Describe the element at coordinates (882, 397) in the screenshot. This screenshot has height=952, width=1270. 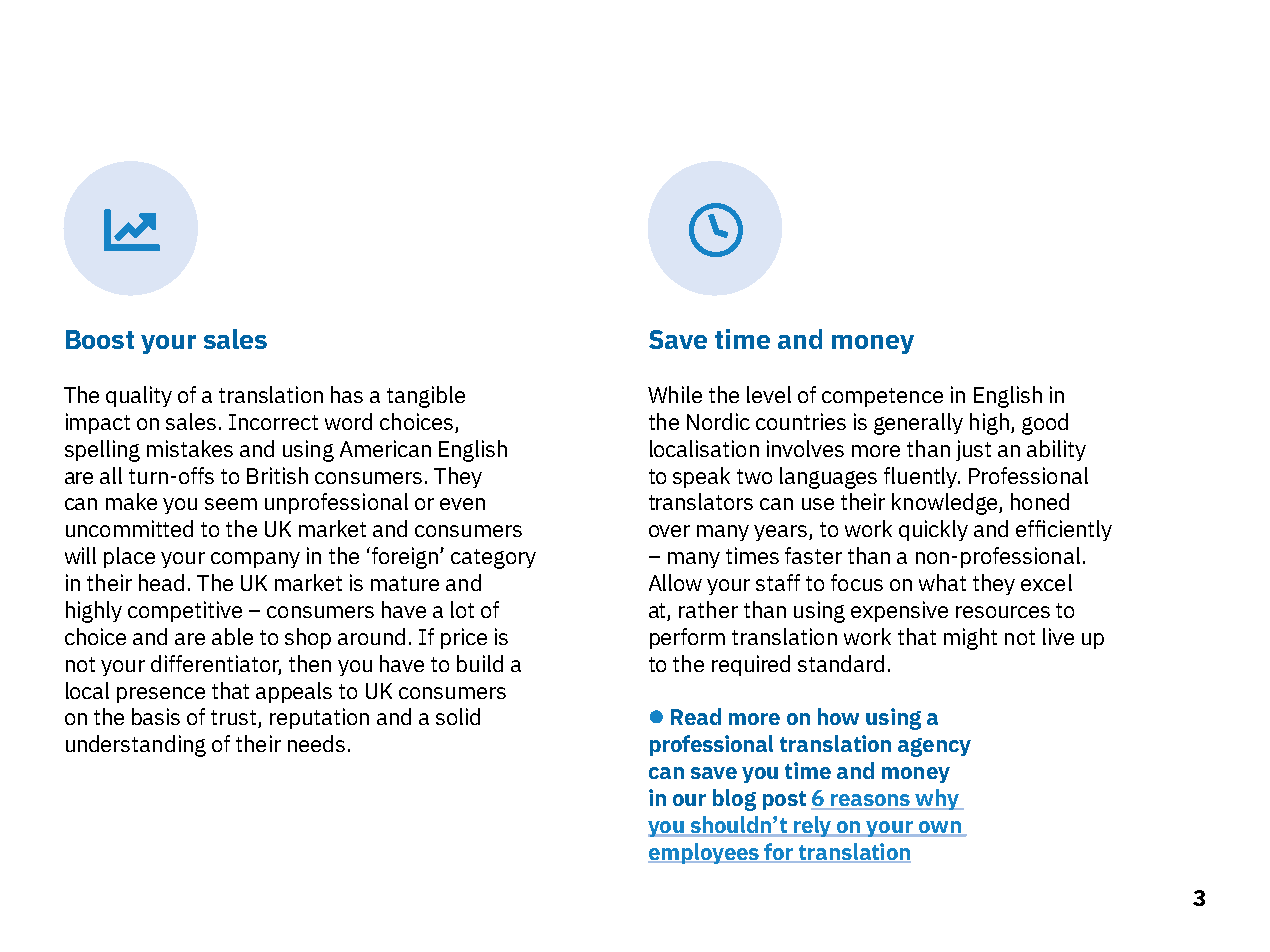
I see `competence` at that location.
